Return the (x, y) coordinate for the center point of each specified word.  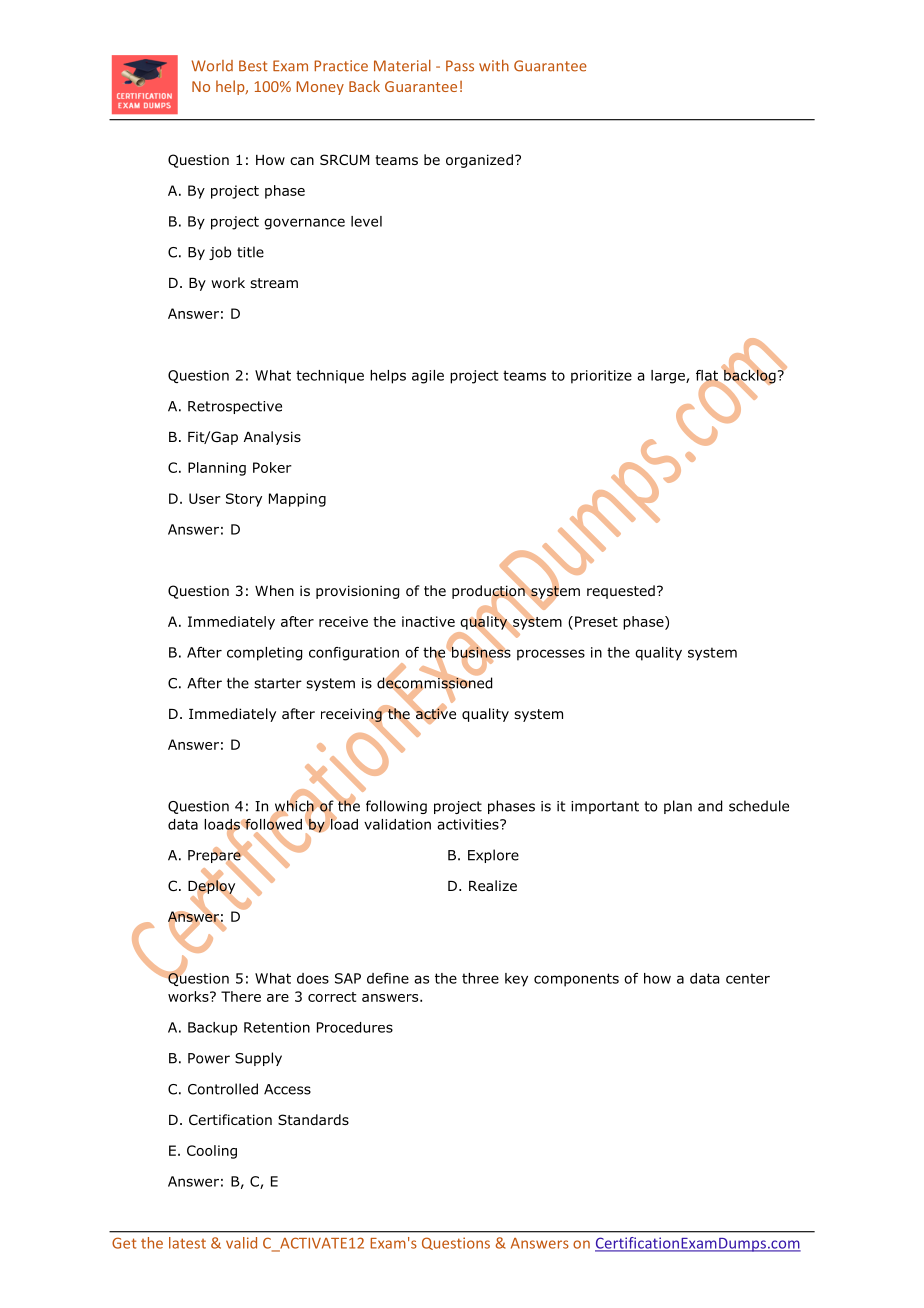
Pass (460, 66)
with (494, 66)
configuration (354, 654)
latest (187, 1243)
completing (264, 654)
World (212, 66)
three (480, 978)
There (241, 996)
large (669, 377)
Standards (313, 1119)
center (748, 978)
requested (621, 592)
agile (428, 377)
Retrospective (235, 407)
